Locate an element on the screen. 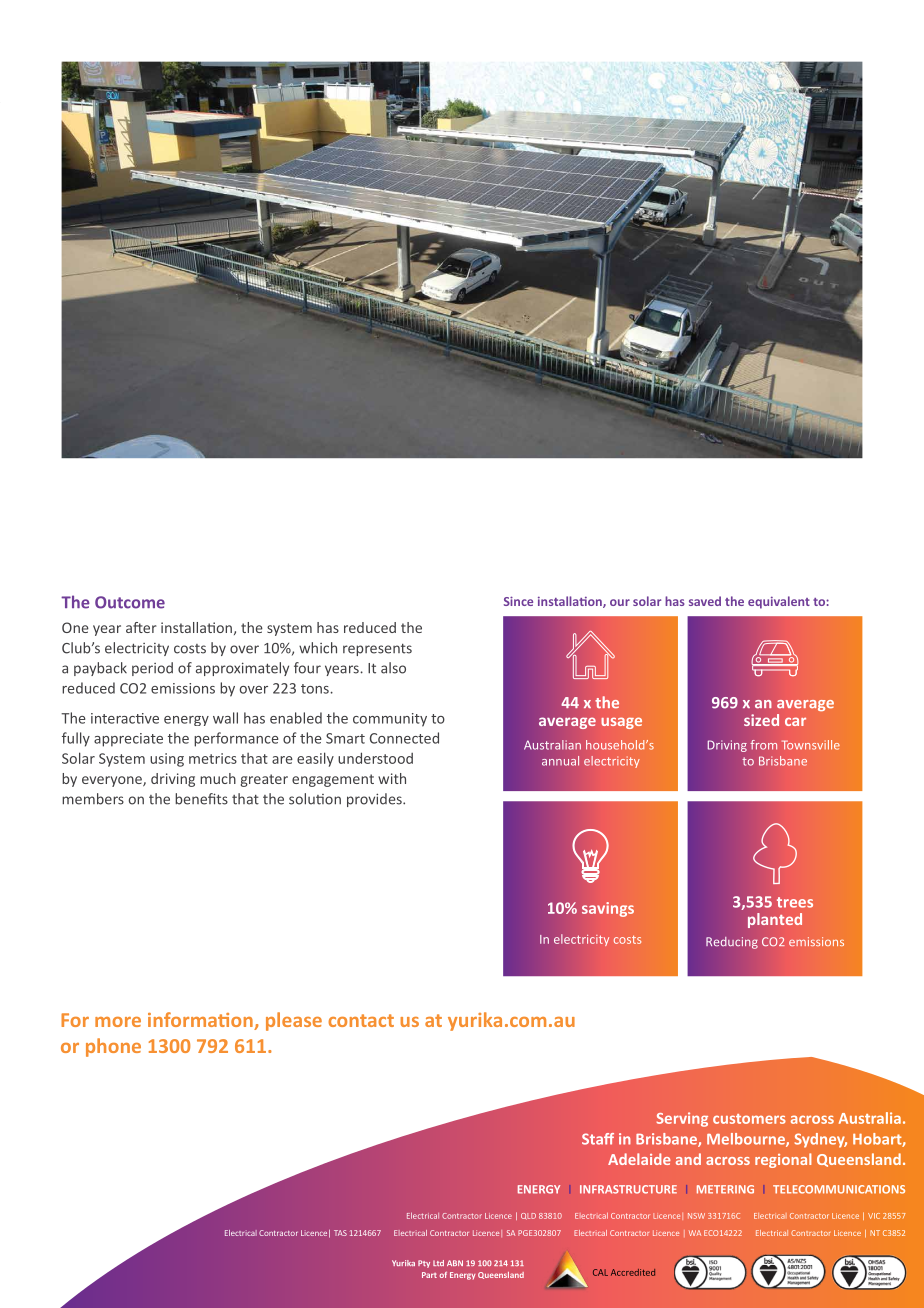 This screenshot has width=924, height=1308. much is located at coordinates (218, 778).
